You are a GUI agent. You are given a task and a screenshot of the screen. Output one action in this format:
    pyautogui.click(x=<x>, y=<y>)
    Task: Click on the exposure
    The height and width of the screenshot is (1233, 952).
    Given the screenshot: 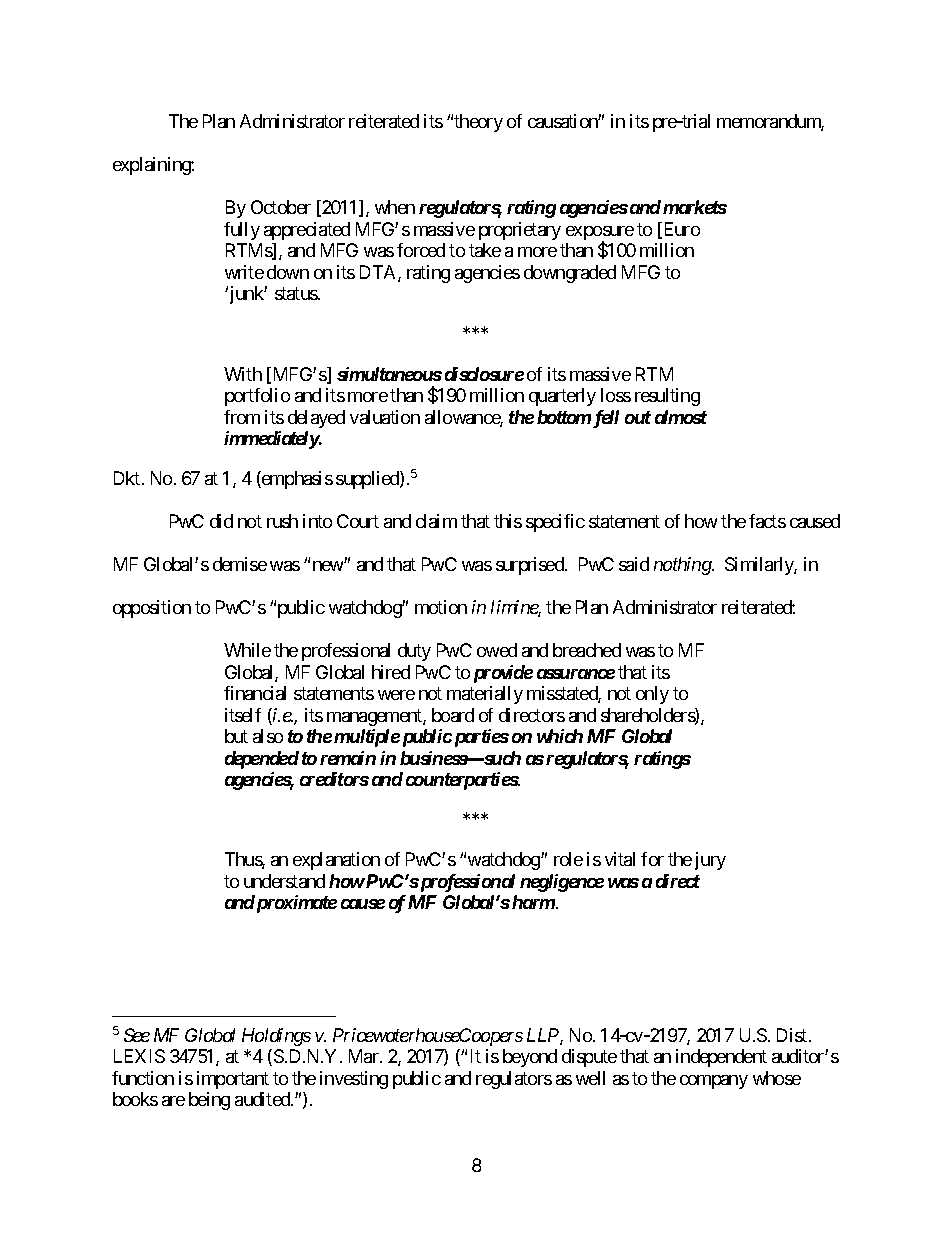 What is the action you would take?
    pyautogui.click(x=600, y=234)
